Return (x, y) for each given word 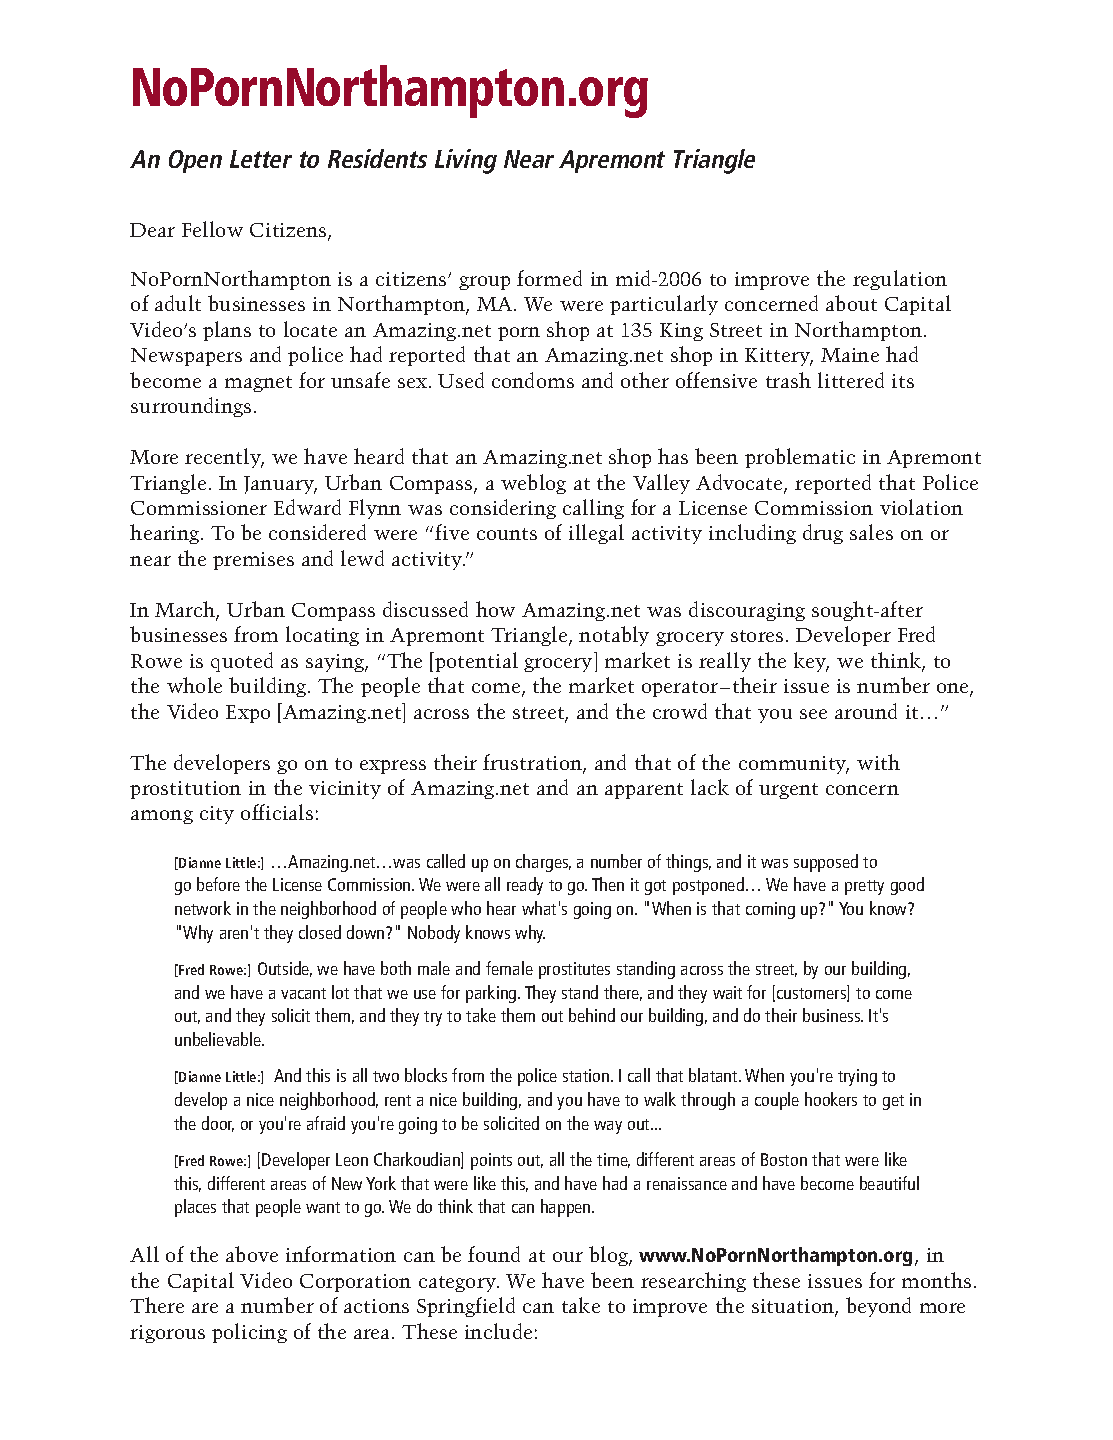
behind (592, 1015)
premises (253, 561)
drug (823, 534)
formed (549, 278)
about (851, 303)
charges (543, 863)
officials (277, 812)
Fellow (212, 229)
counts (507, 534)
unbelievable (219, 1039)
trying (857, 1077)
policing (249, 1333)
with (878, 762)
